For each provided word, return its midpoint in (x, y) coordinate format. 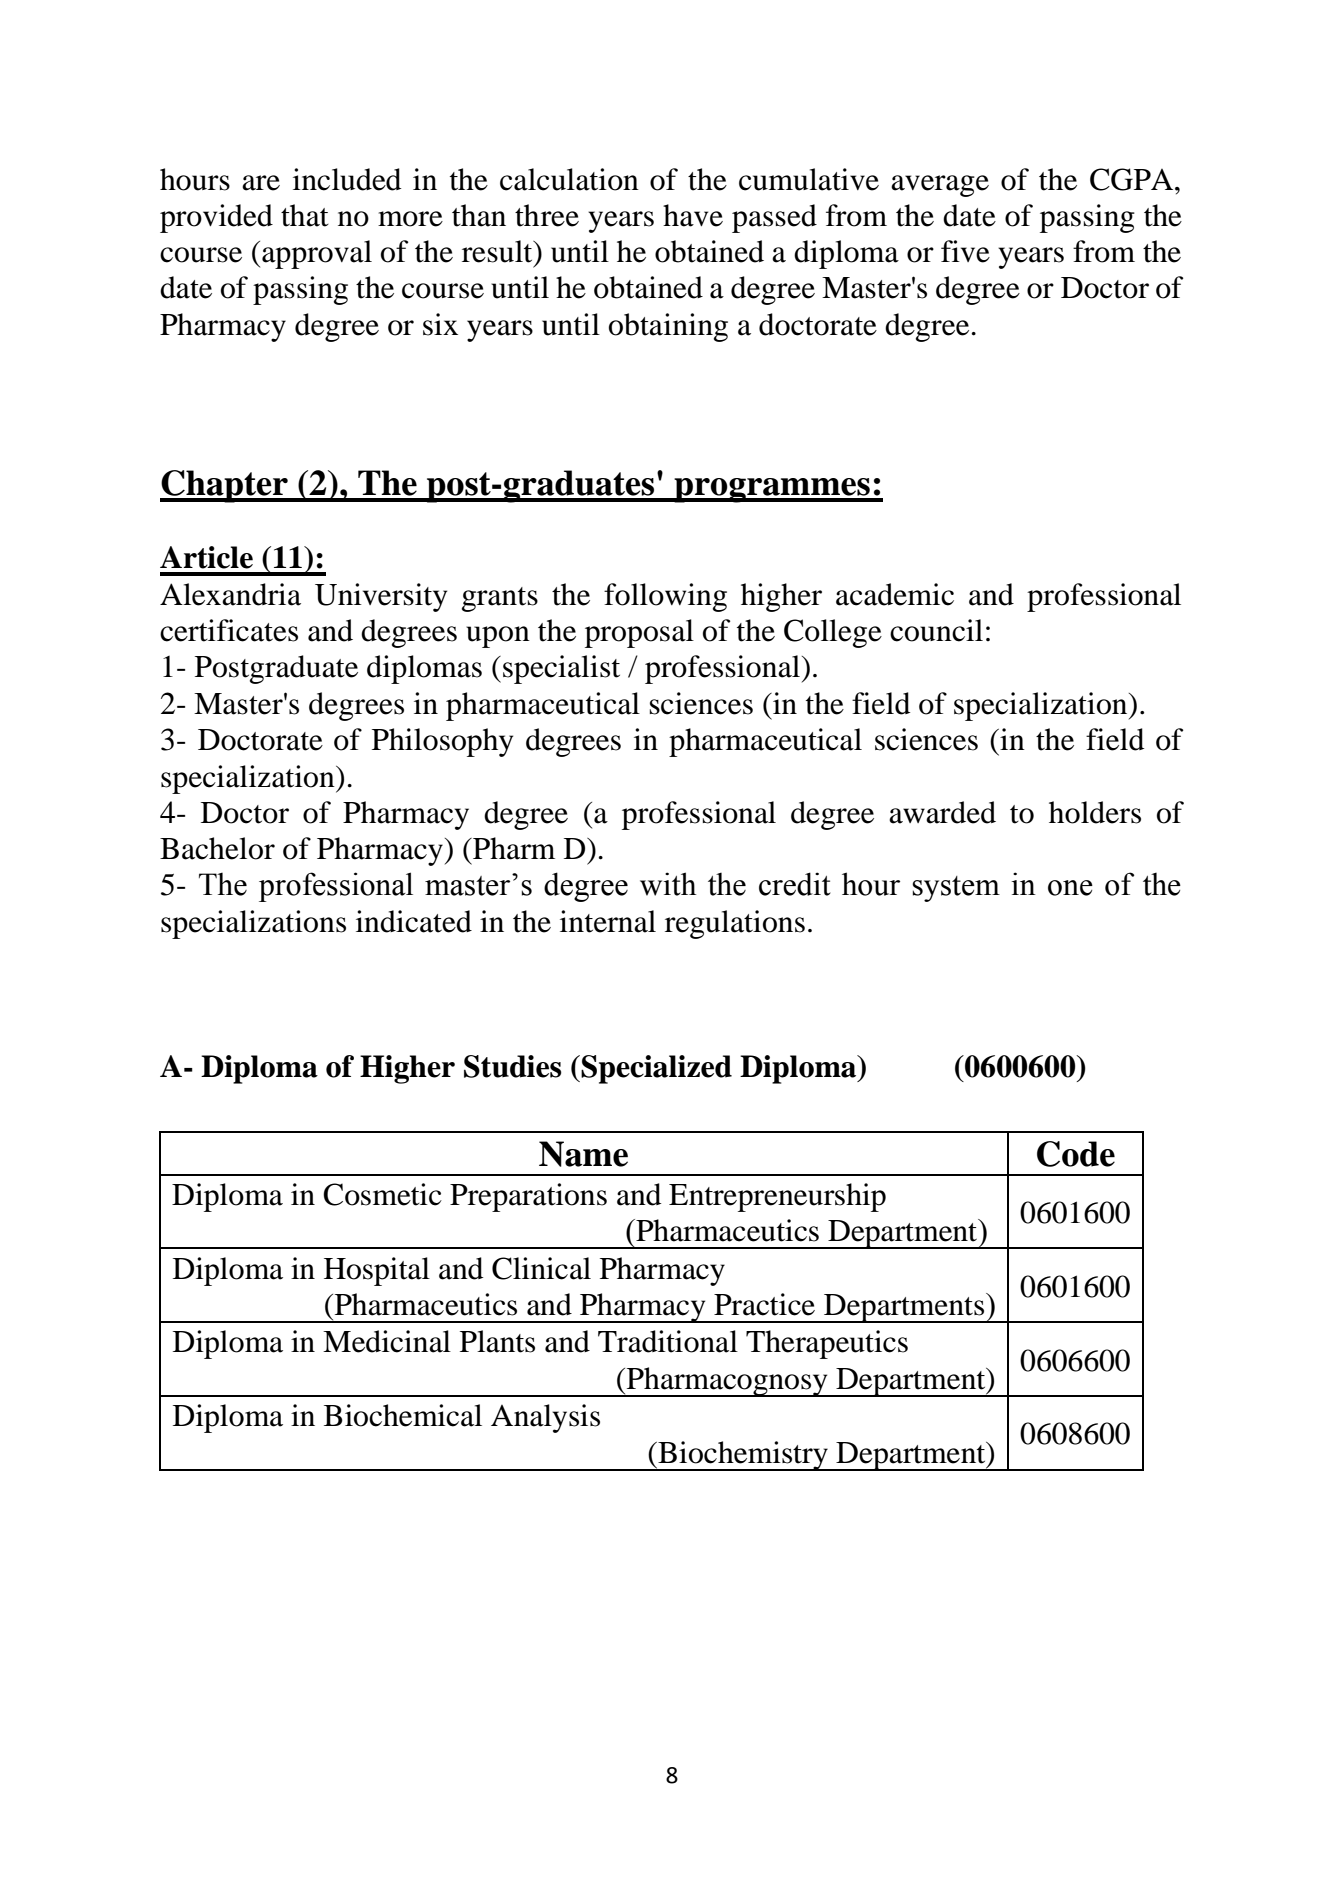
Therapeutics (827, 1344)
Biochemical (403, 1415)
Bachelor (217, 848)
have (693, 215)
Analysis (545, 1418)
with (668, 884)
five (965, 251)
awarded (942, 812)
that (305, 215)
